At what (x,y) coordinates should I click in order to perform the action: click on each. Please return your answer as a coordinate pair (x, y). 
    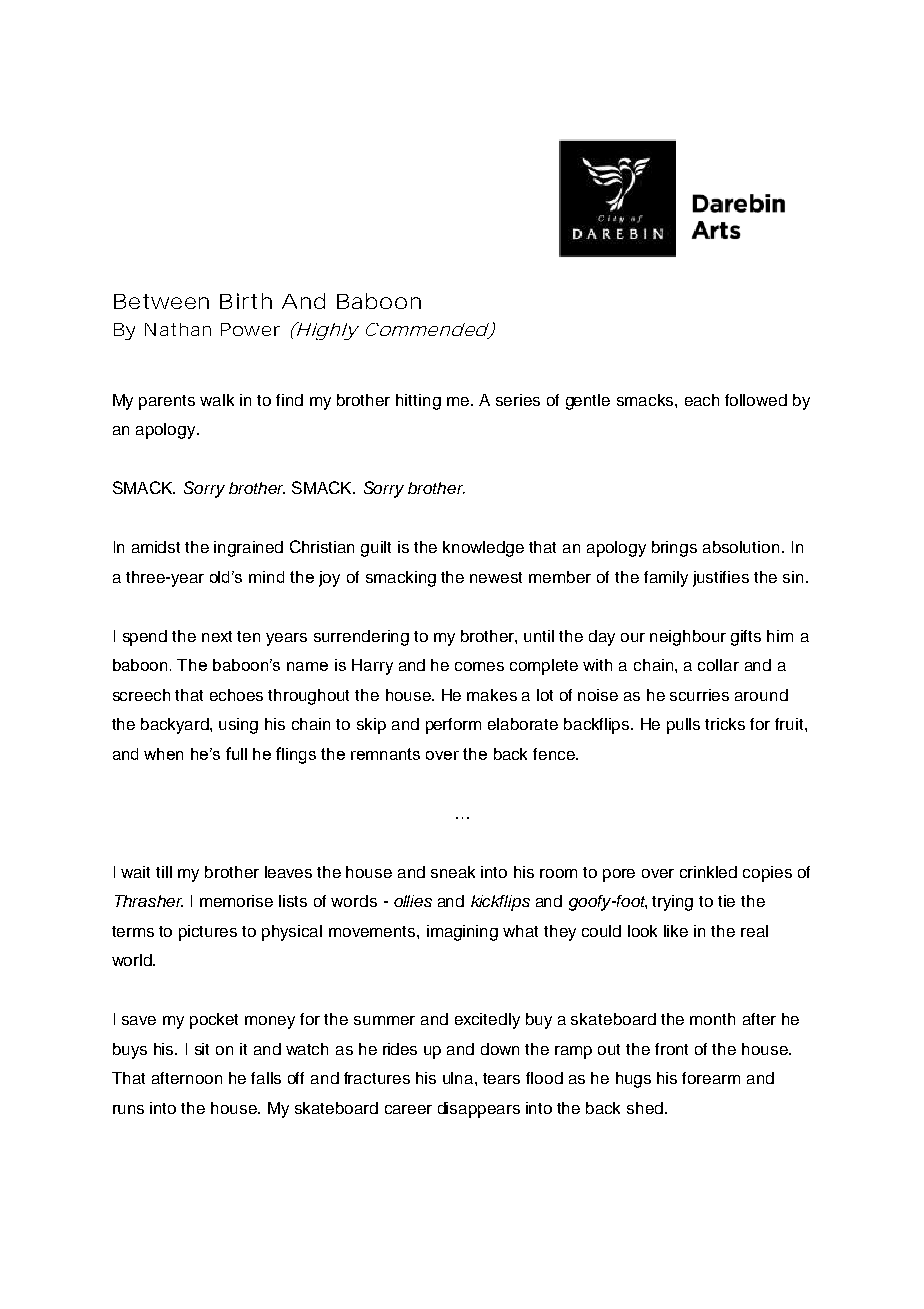
    Looking at the image, I should click on (702, 400).
